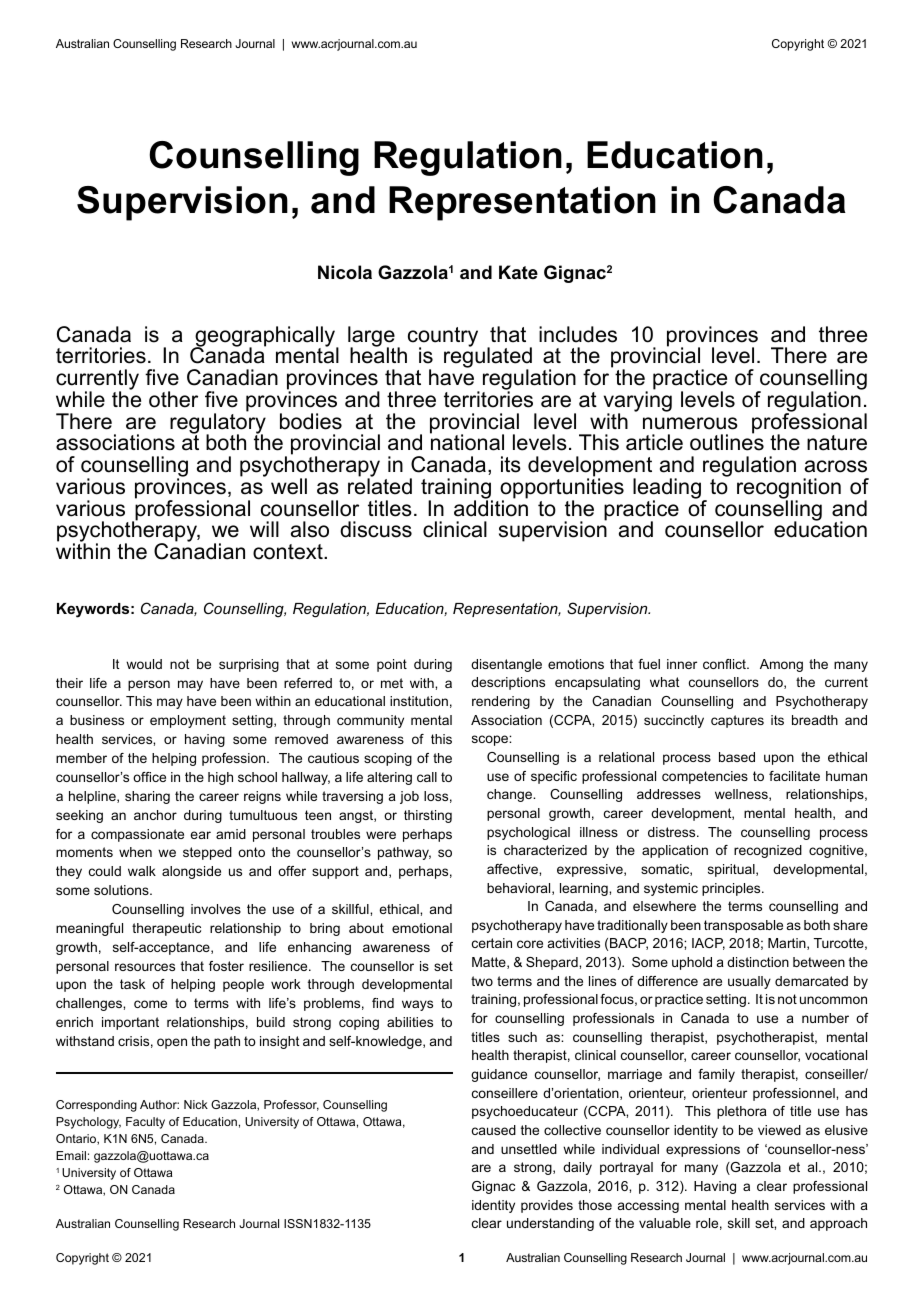 Image resolution: width=924 pixels, height=1308 pixels. I want to click on two, so click(482, 981).
